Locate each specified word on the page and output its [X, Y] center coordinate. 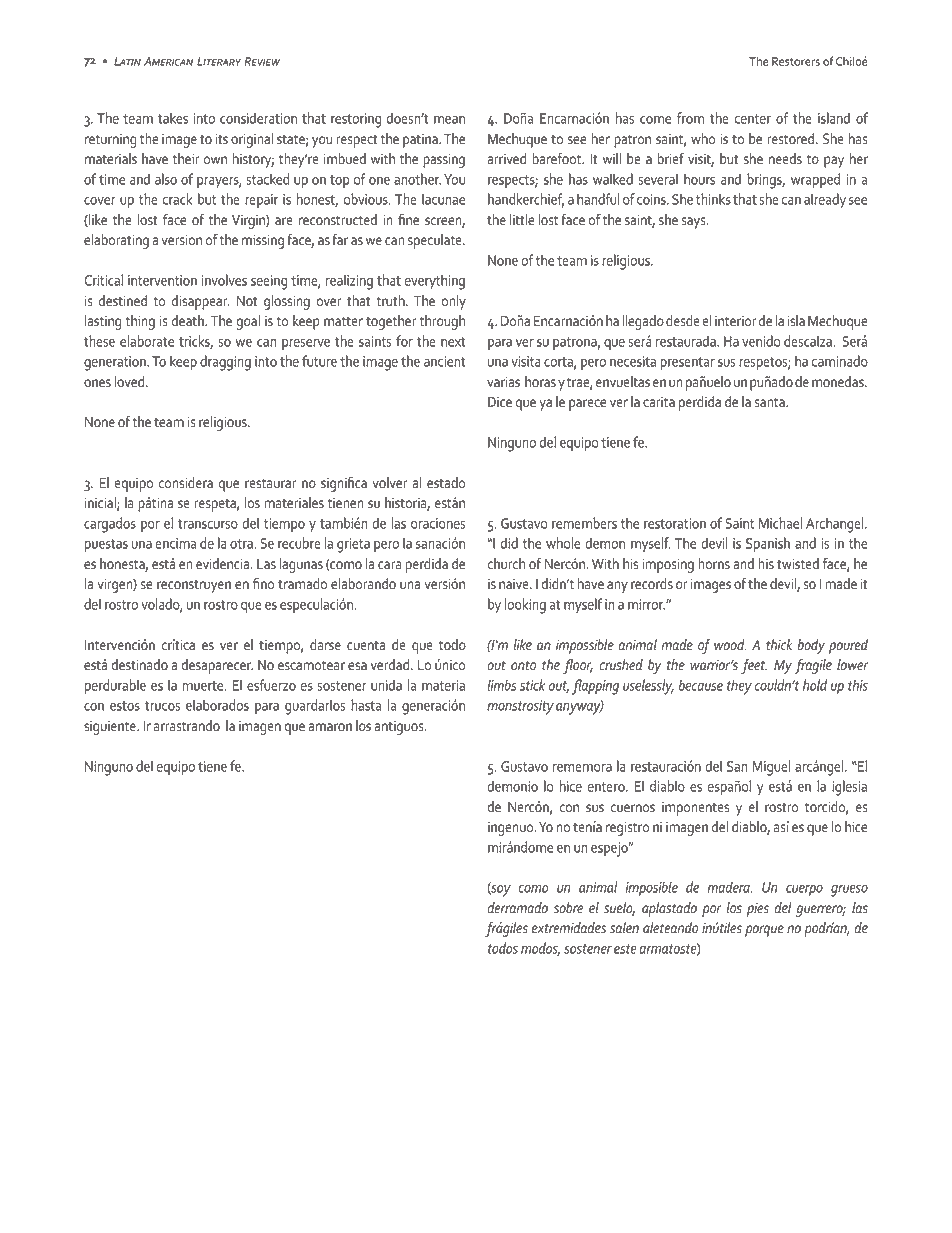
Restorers [796, 61]
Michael [780, 523]
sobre [568, 908]
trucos [162, 706]
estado [446, 483]
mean [449, 120]
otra [242, 544]
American [168, 61]
